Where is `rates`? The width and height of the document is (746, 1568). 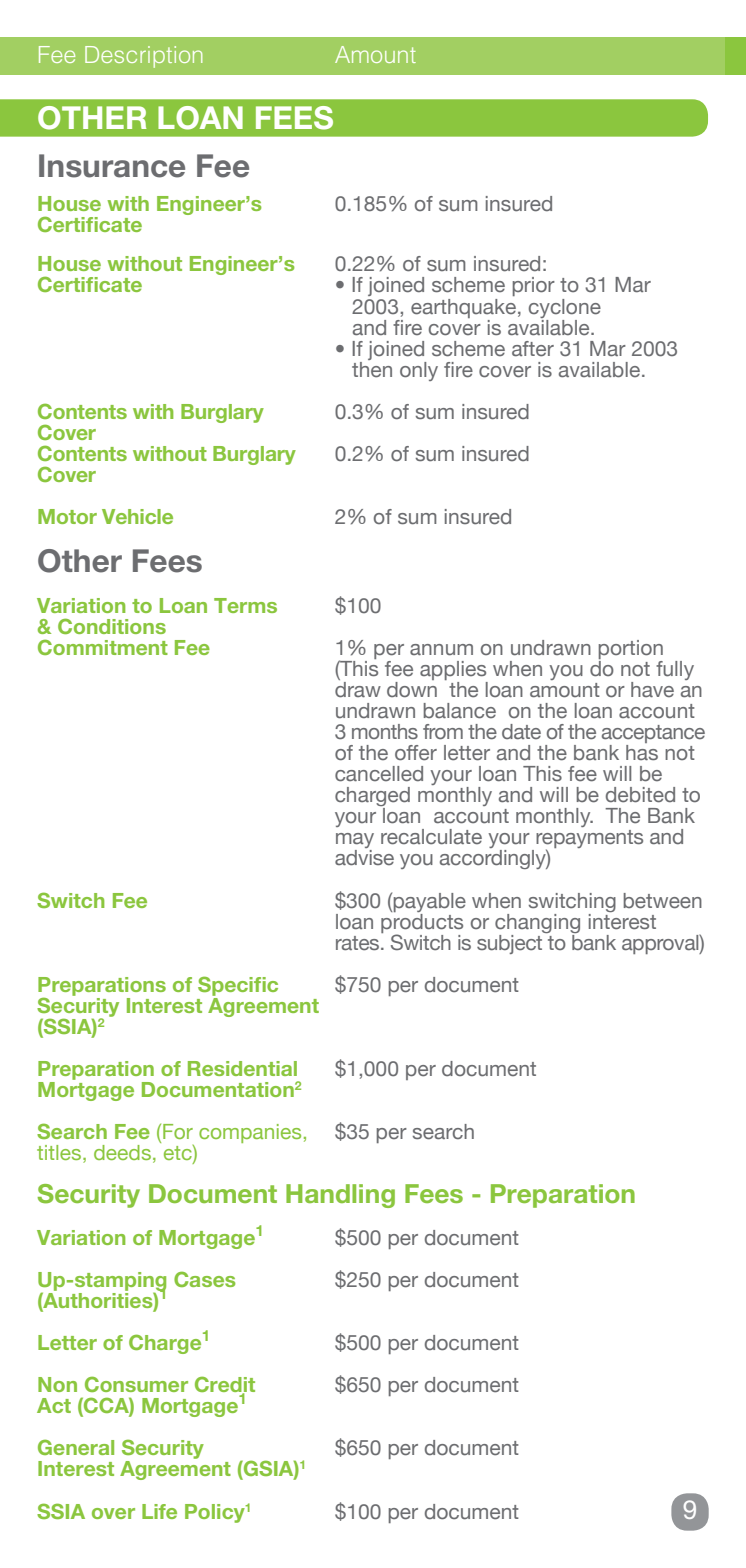 rates is located at coordinates (359, 943).
